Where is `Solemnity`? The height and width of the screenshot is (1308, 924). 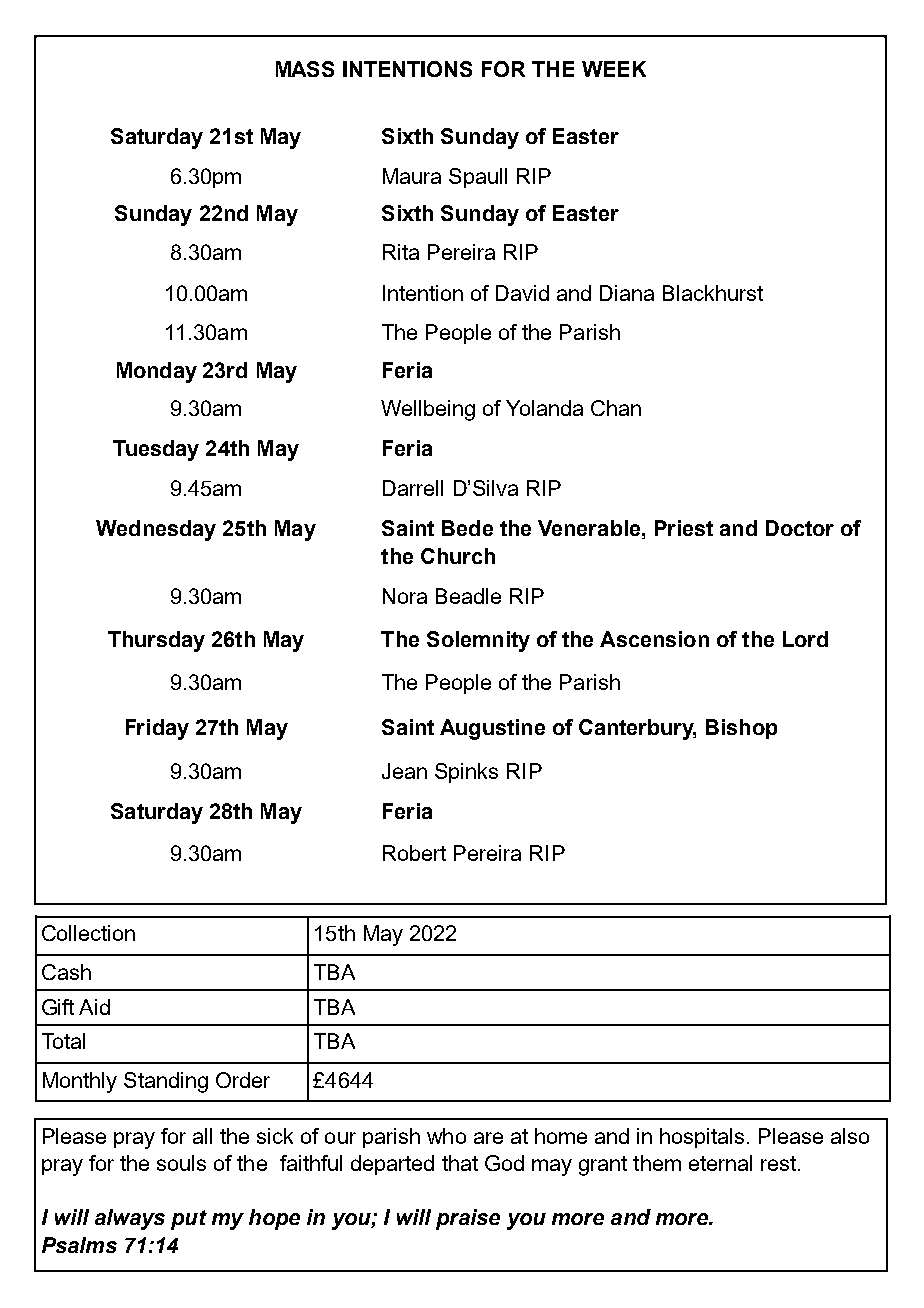 Solemnity is located at coordinates (478, 641).
